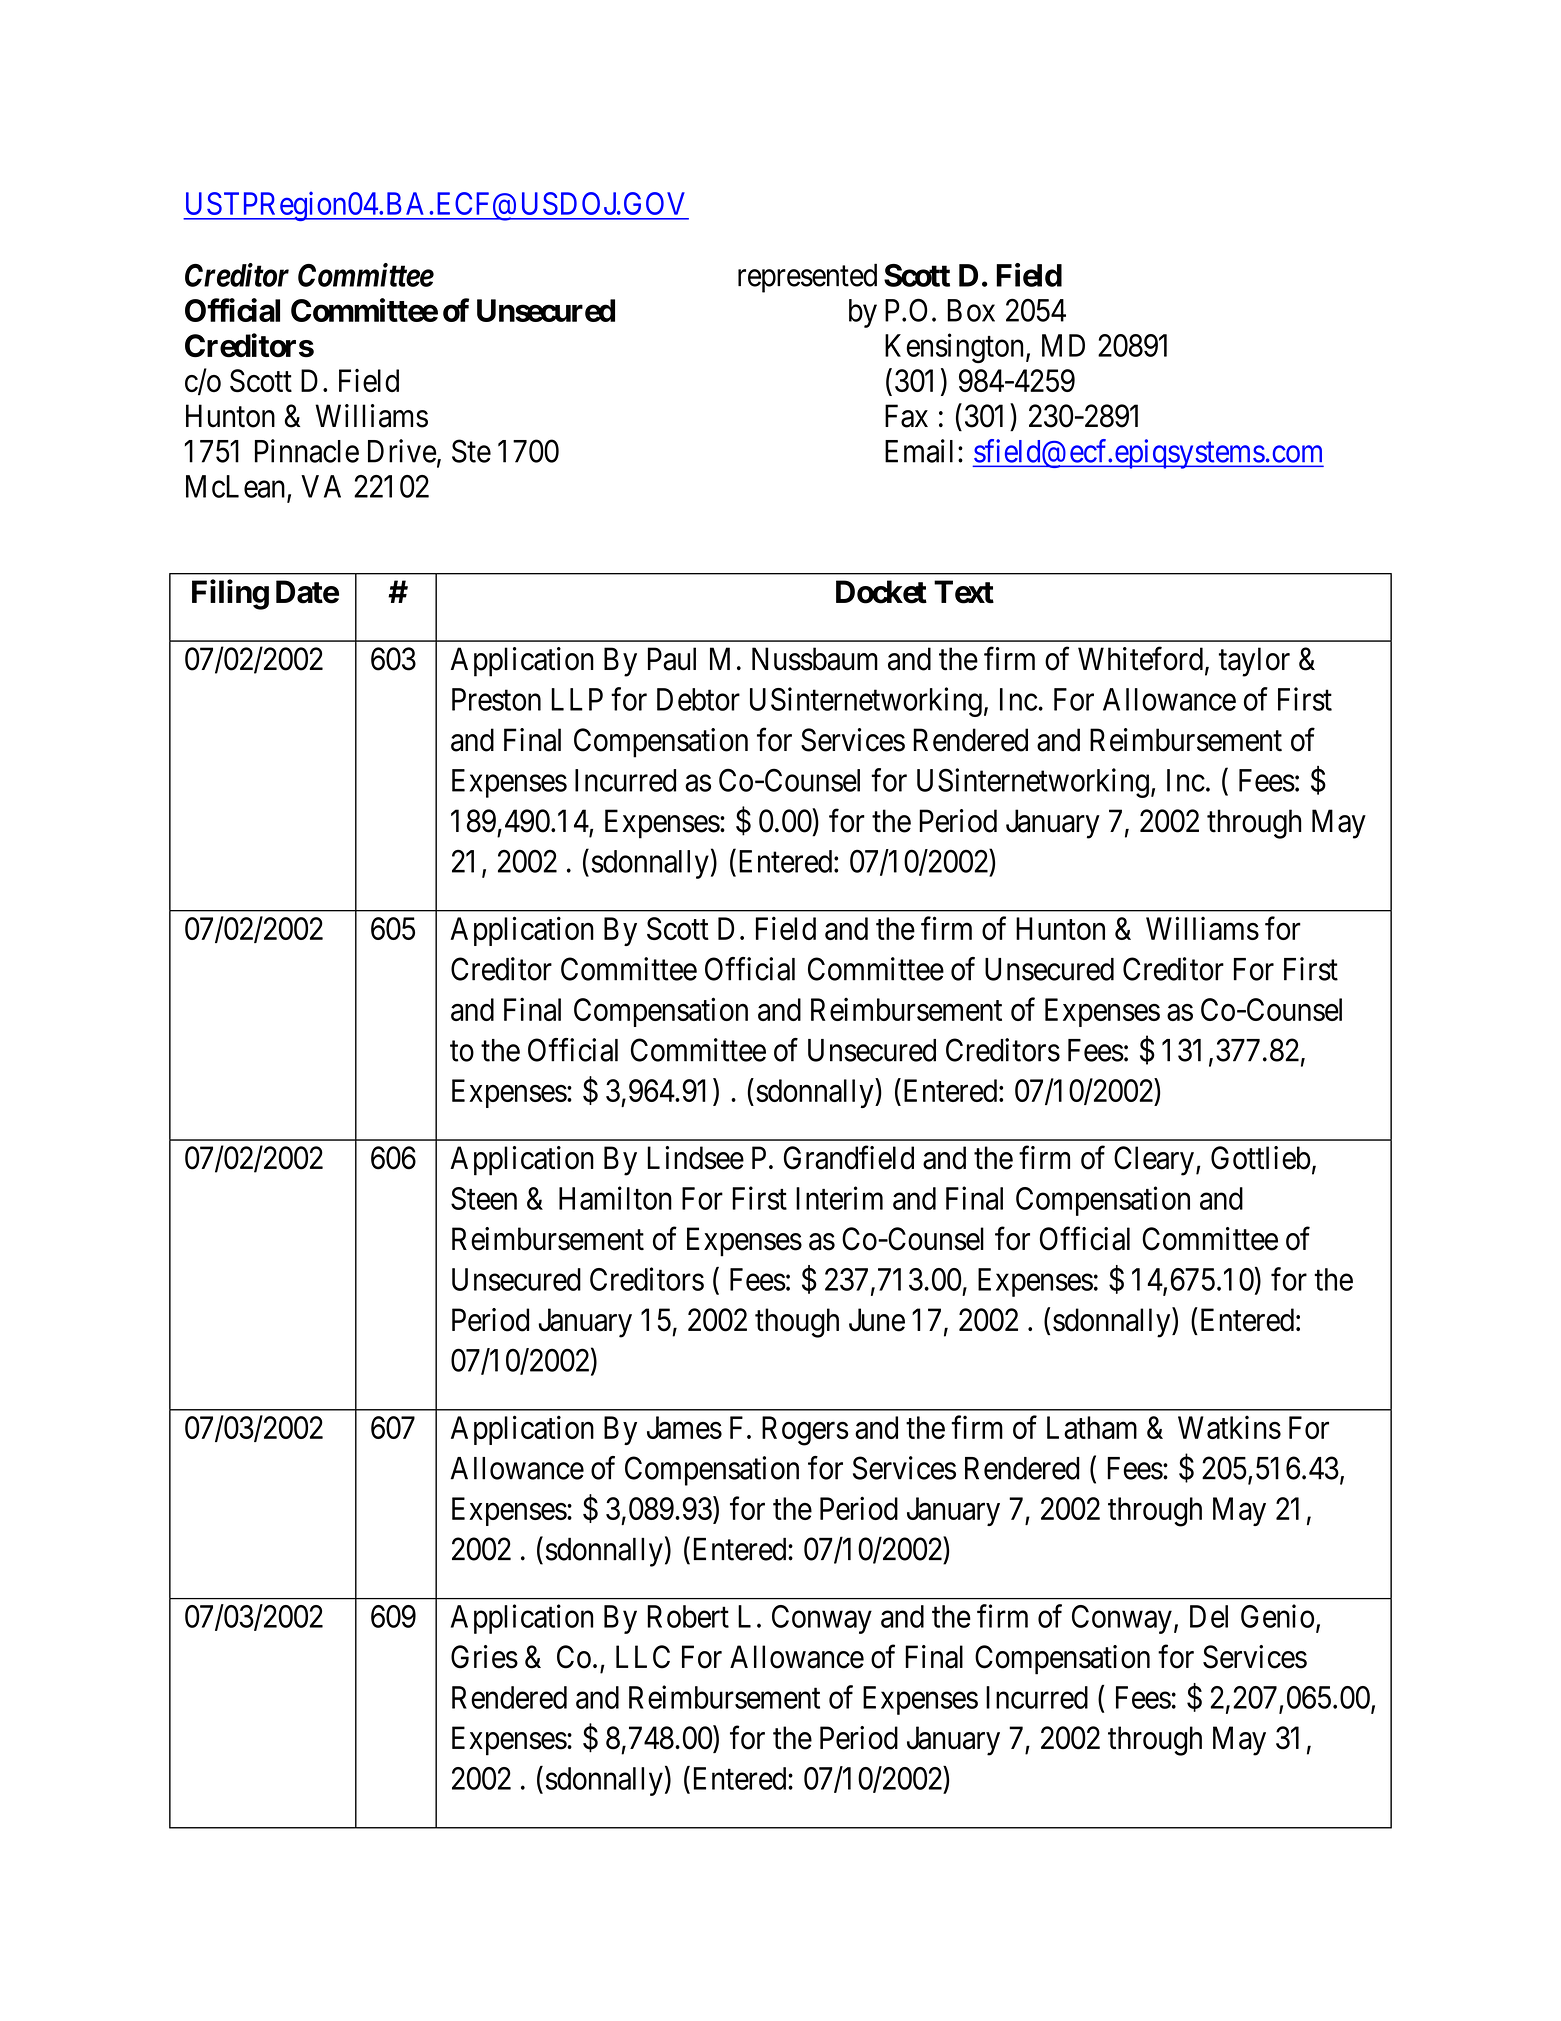  I want to click on represented, so click(807, 278).
